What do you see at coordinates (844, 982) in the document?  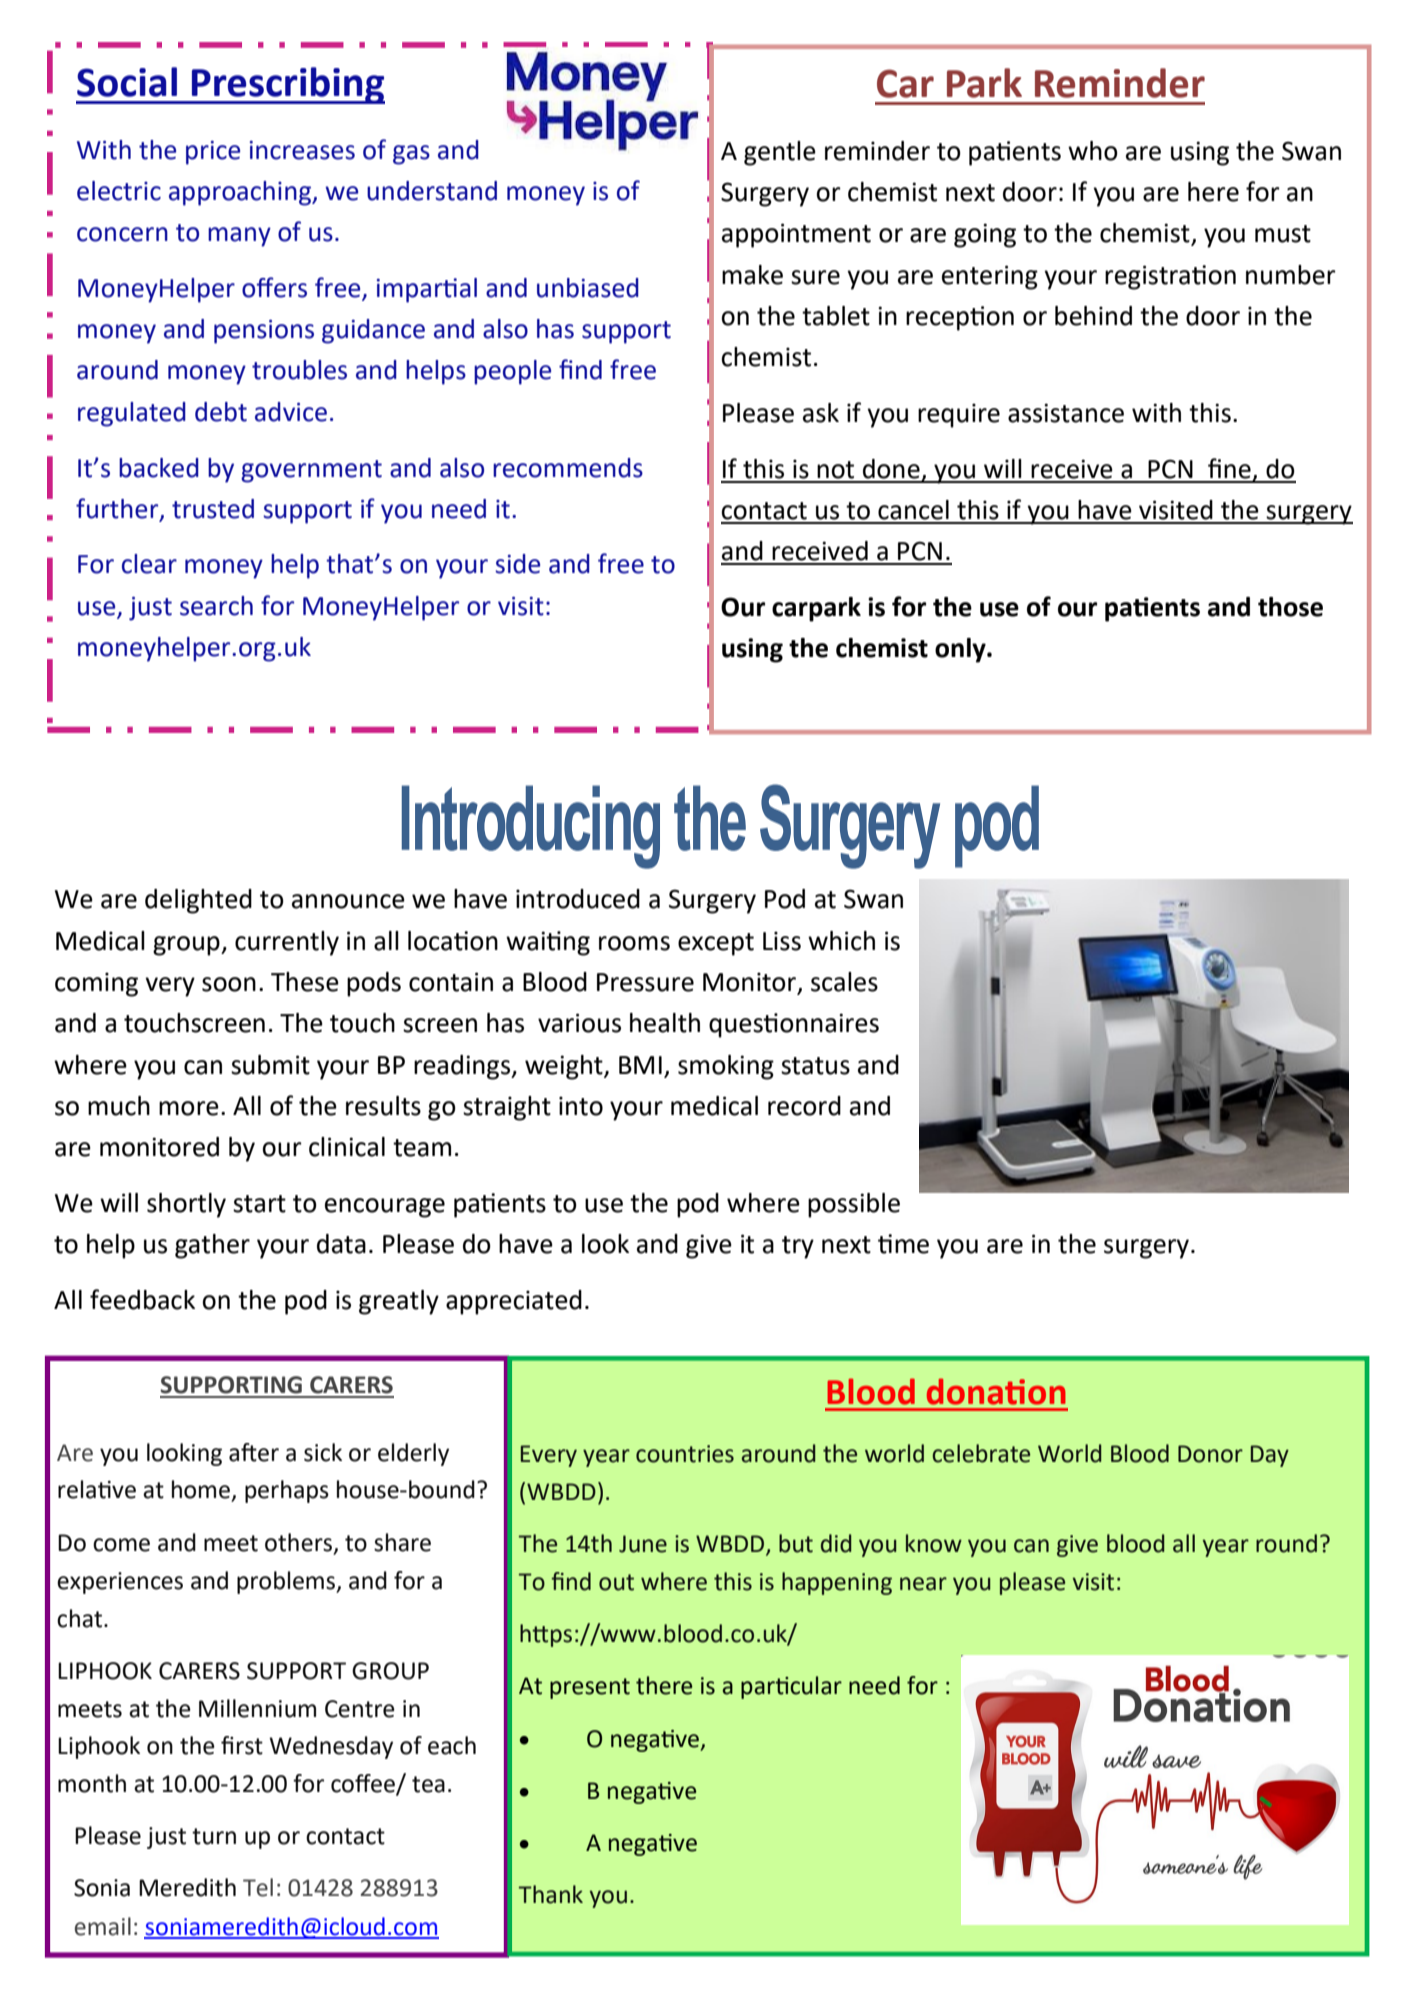 I see `scales` at bounding box center [844, 982].
